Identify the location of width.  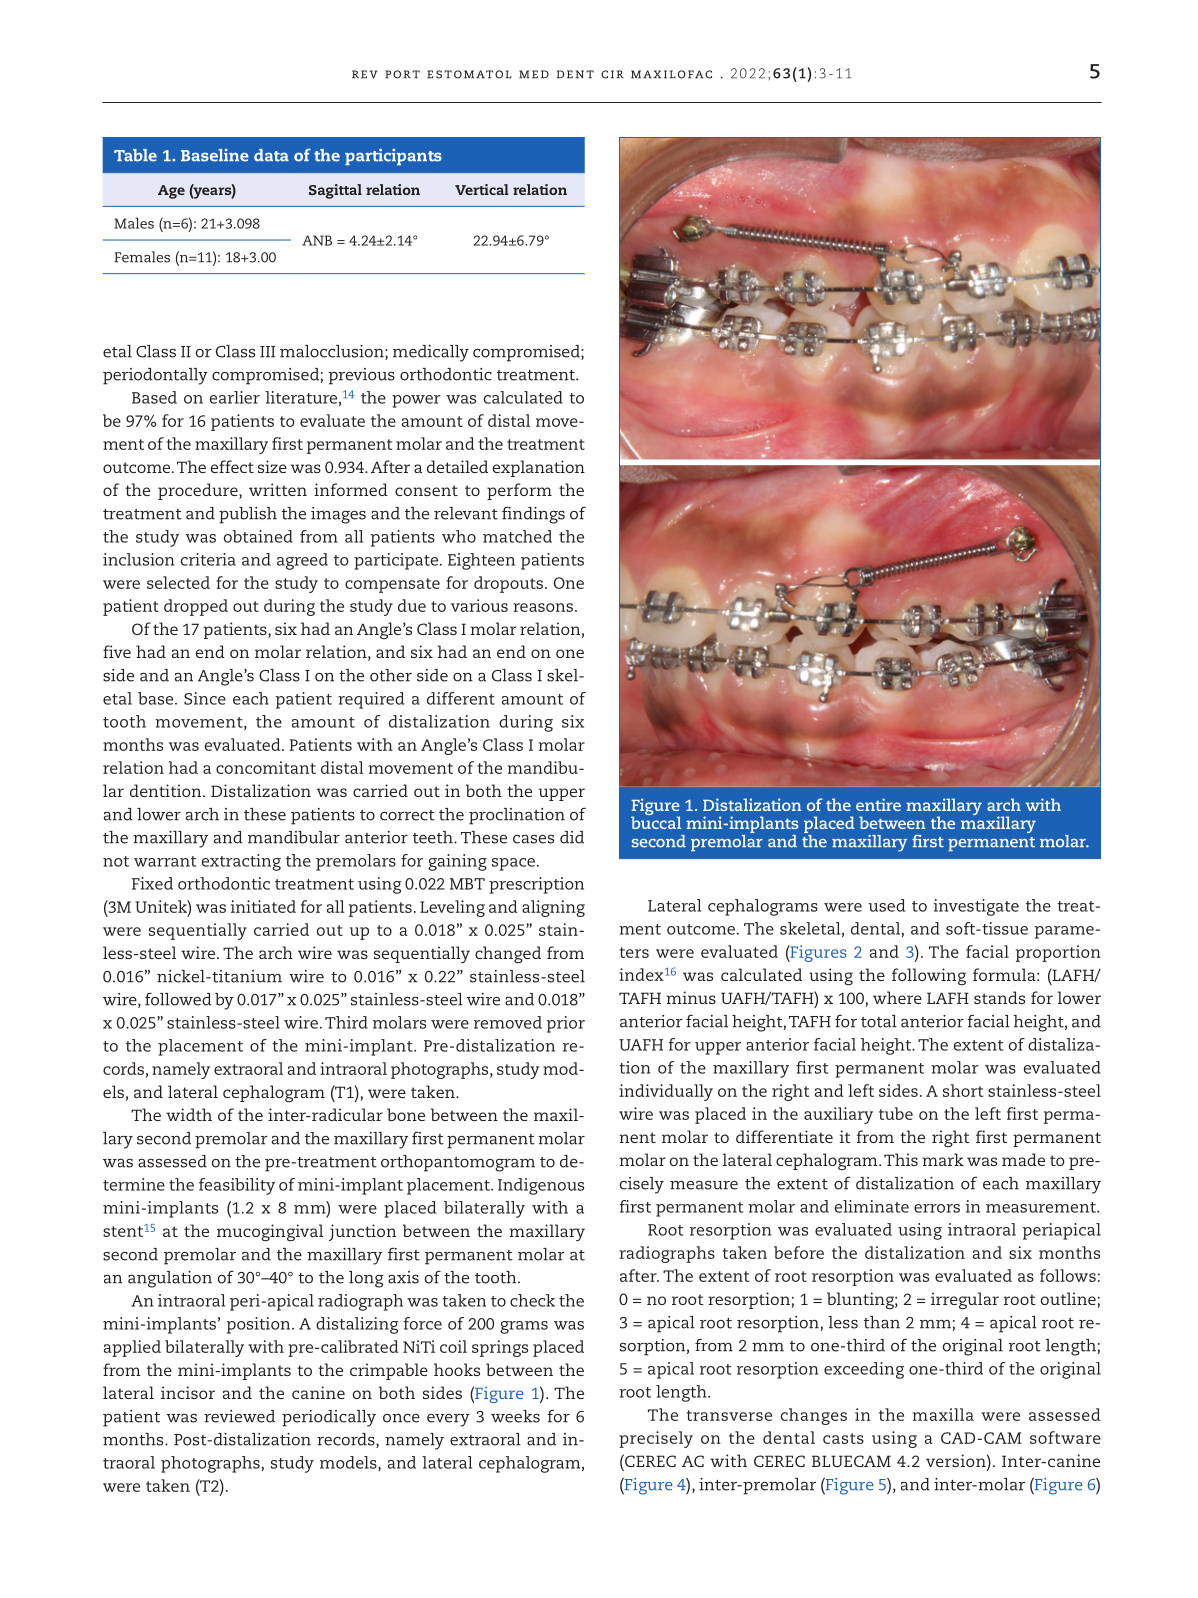
(189, 1114).
